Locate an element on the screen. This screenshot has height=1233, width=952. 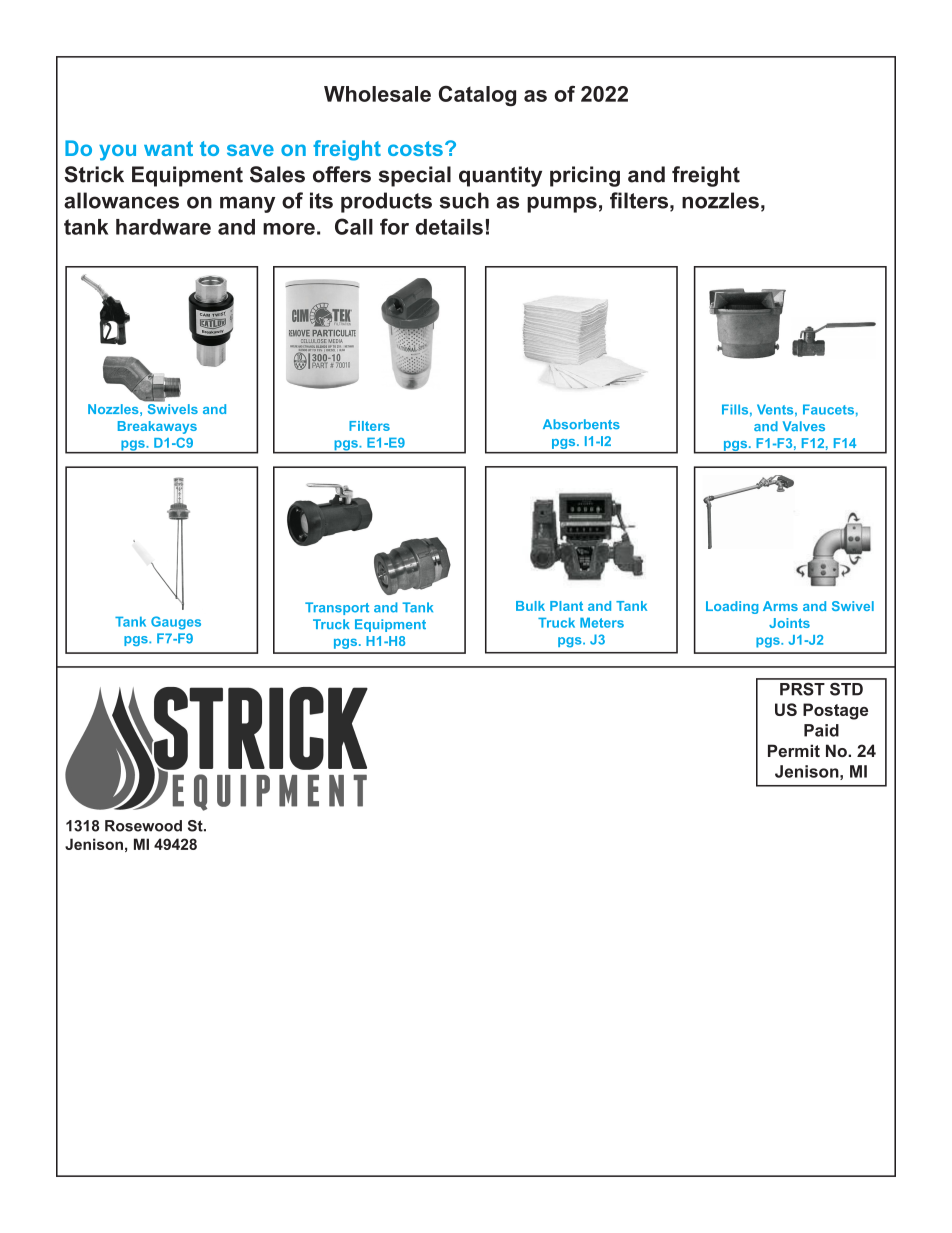
Loading is located at coordinates (732, 607).
